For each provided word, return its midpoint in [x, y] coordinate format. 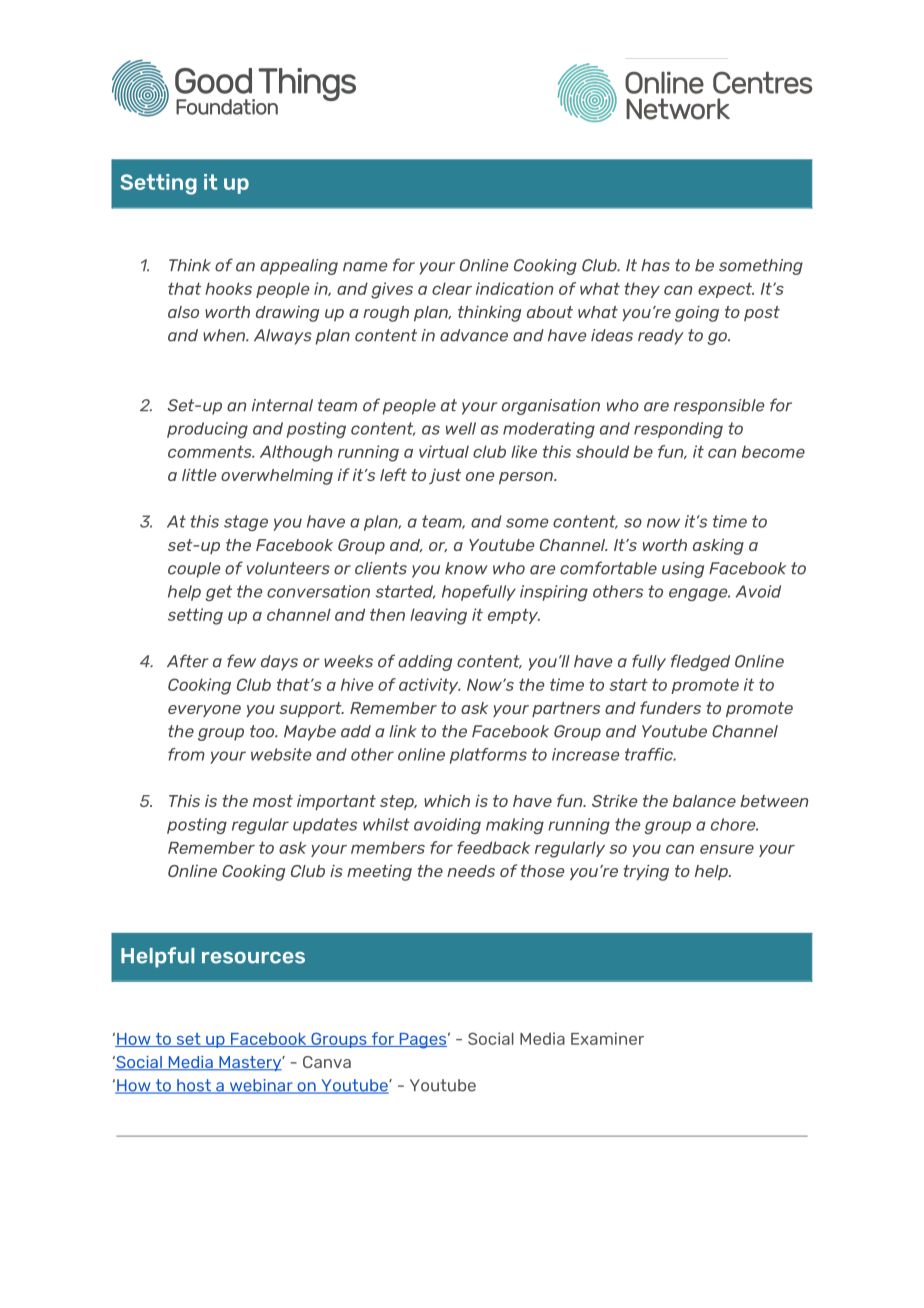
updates [325, 826]
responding [678, 430]
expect [726, 290]
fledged [700, 662]
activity [430, 686]
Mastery [250, 1063]
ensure [727, 849]
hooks [228, 288]
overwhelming [277, 477]
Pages [423, 1041]
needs [471, 871]
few [241, 661]
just [445, 476]
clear [452, 288]
